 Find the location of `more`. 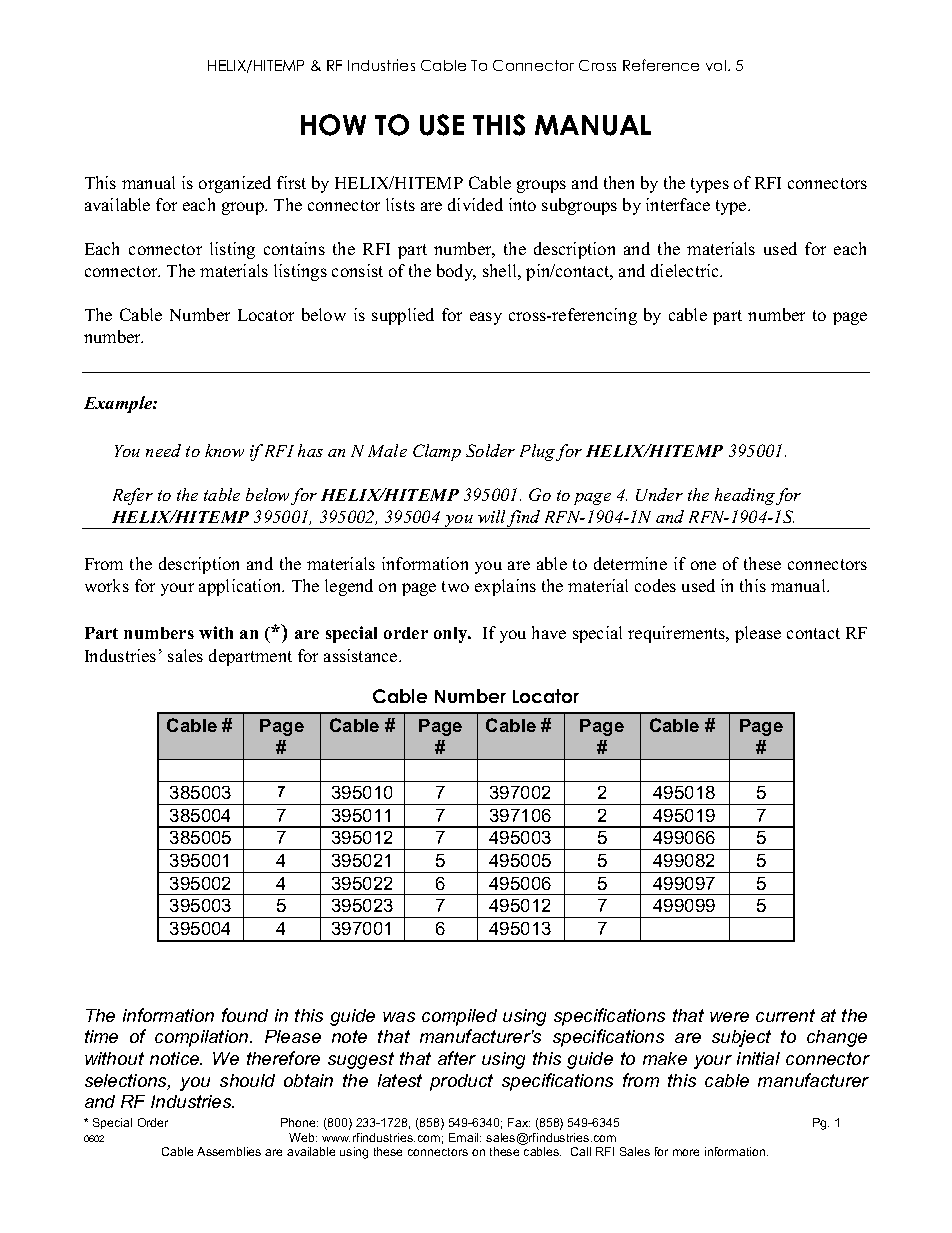

more is located at coordinates (686, 1152).
